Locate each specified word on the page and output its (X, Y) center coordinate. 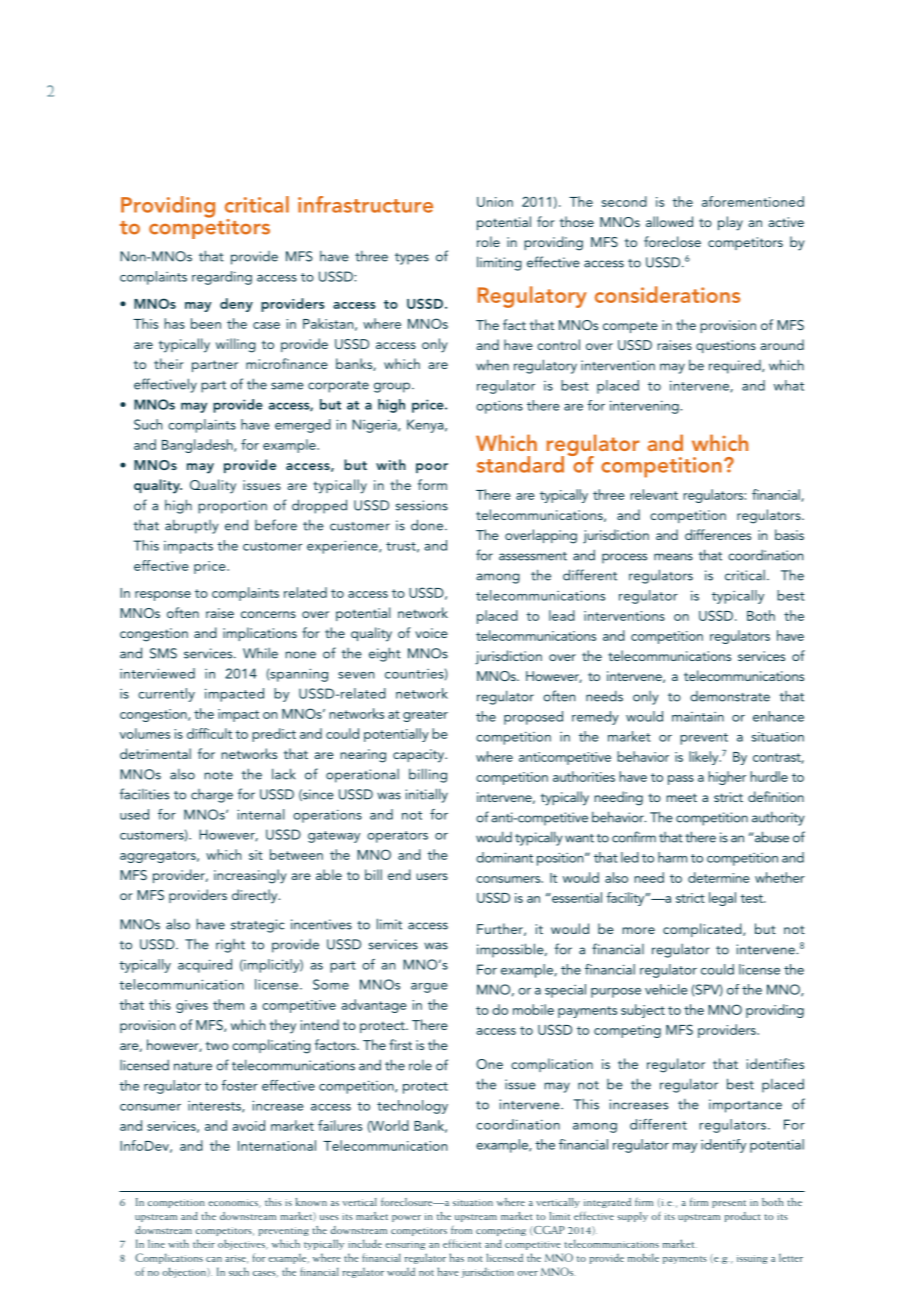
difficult (209, 733)
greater (425, 716)
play (730, 223)
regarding (222, 278)
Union (495, 202)
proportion (232, 507)
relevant (654, 494)
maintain (698, 717)
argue (429, 988)
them (228, 1004)
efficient (462, 1243)
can (214, 1259)
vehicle (666, 989)
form (432, 484)
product (743, 1217)
